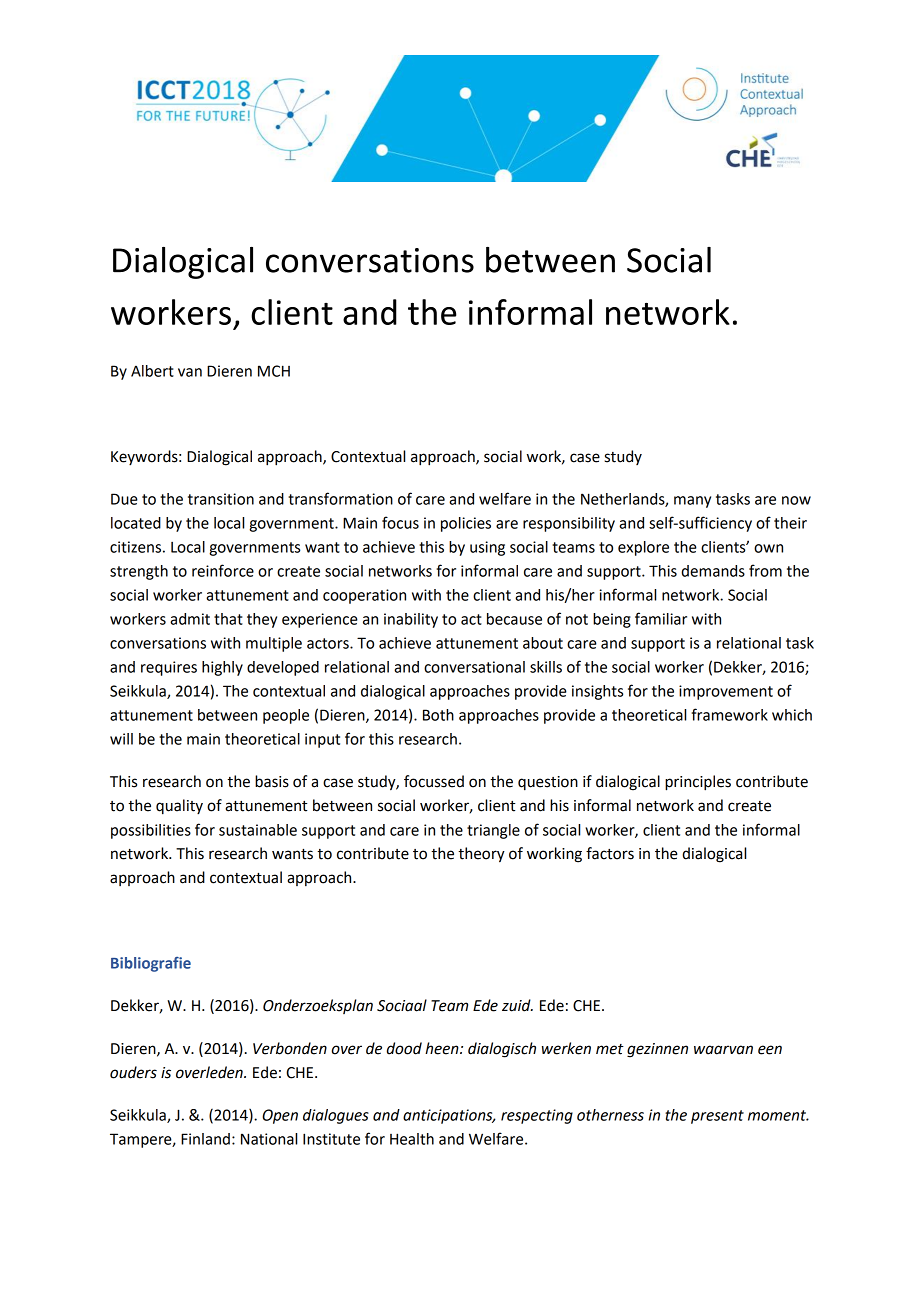  What do you see at coordinates (717, 1117) in the document?
I see `present` at bounding box center [717, 1117].
